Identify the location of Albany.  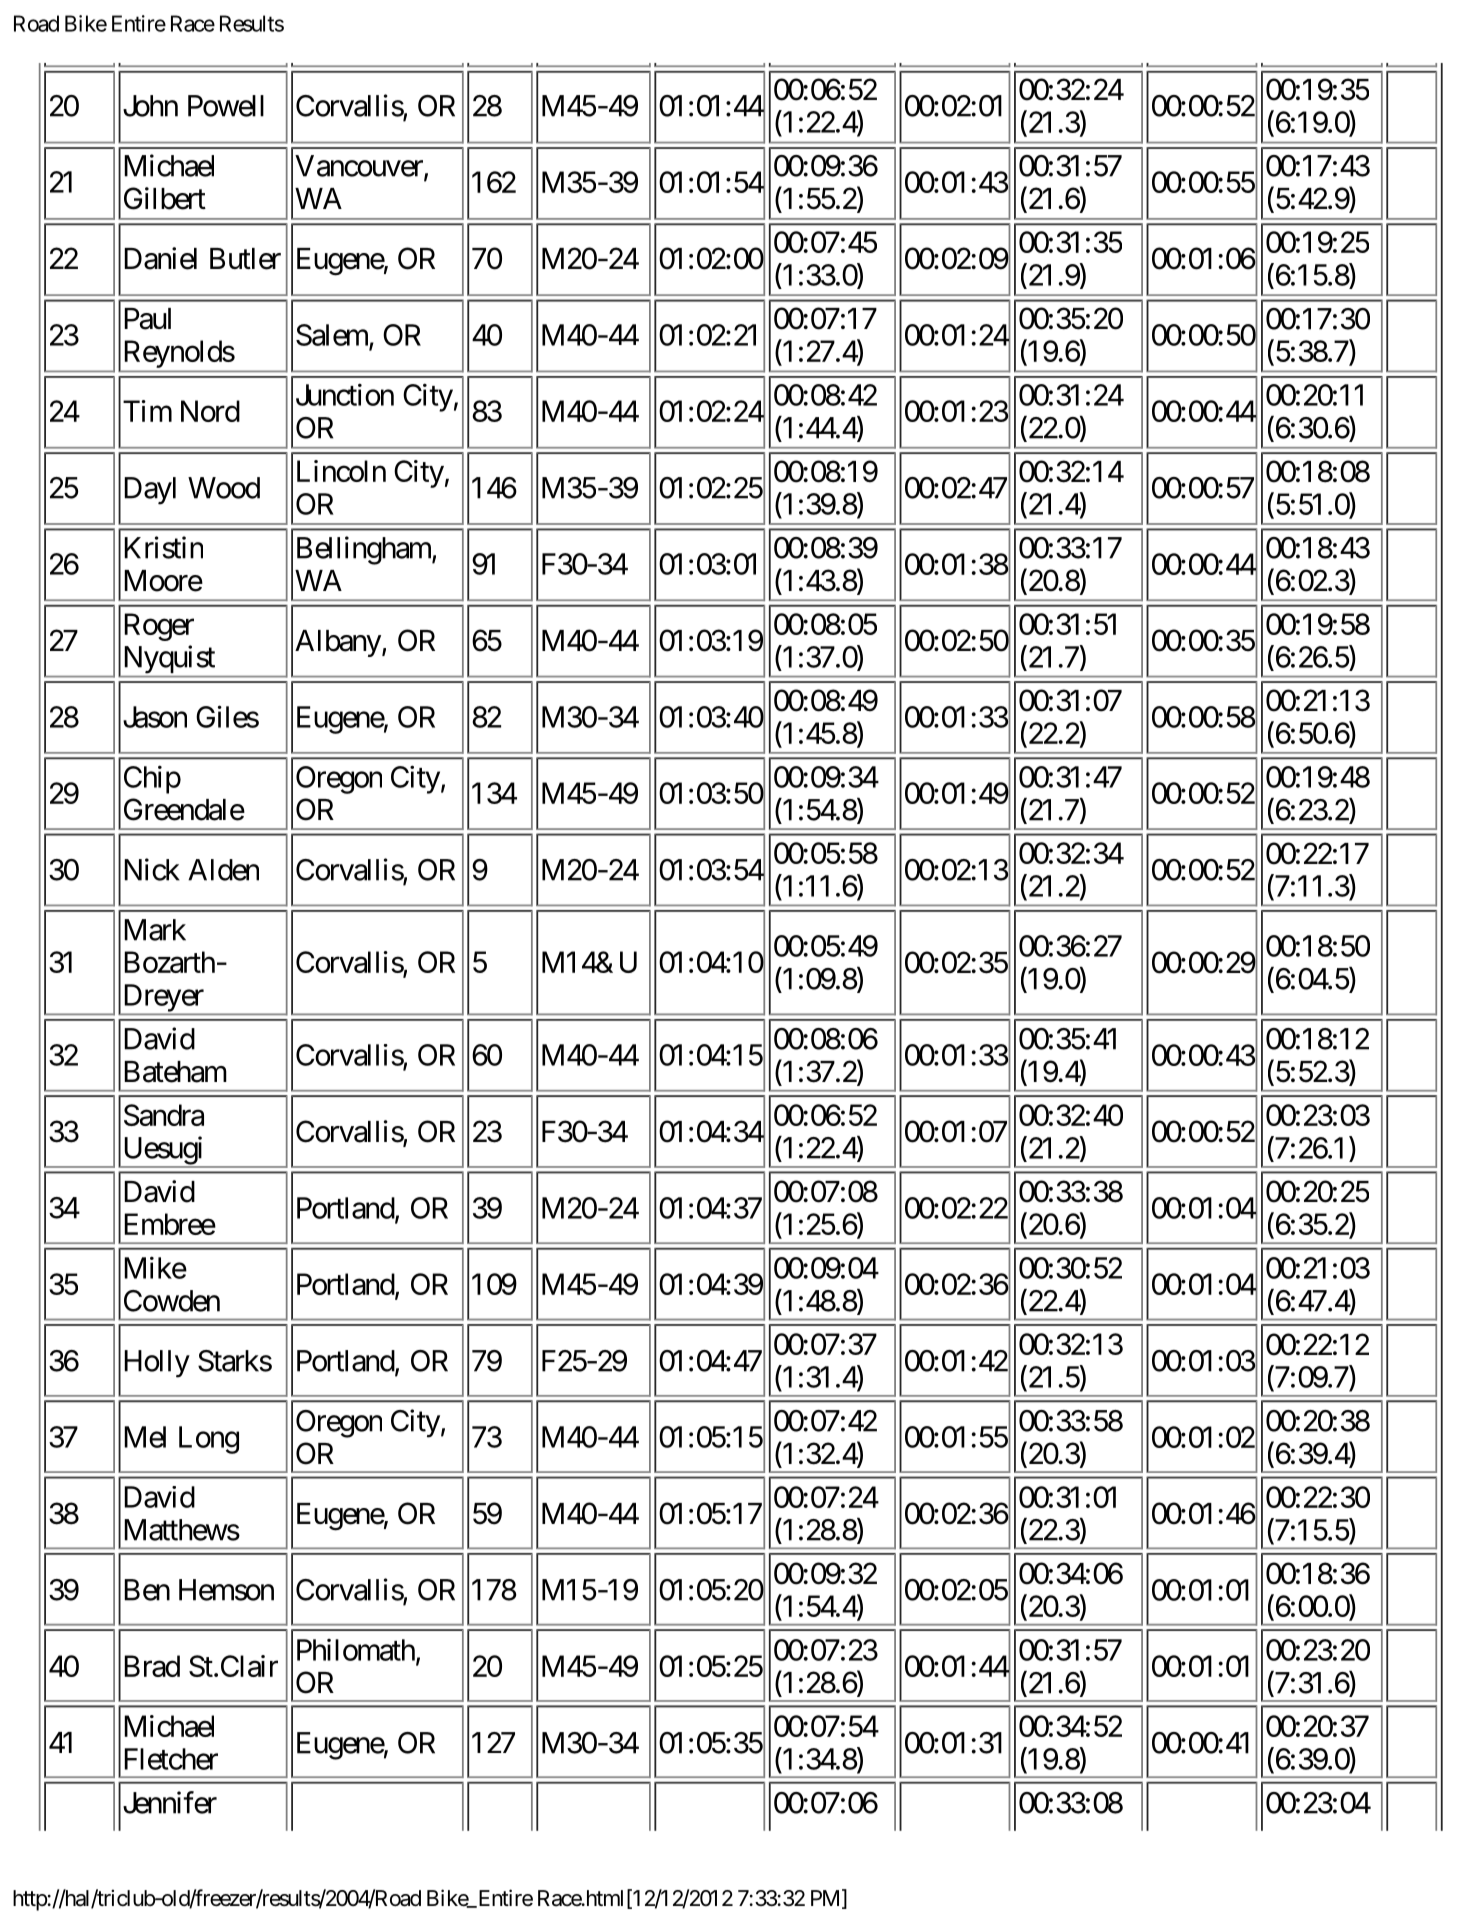
(338, 643).
